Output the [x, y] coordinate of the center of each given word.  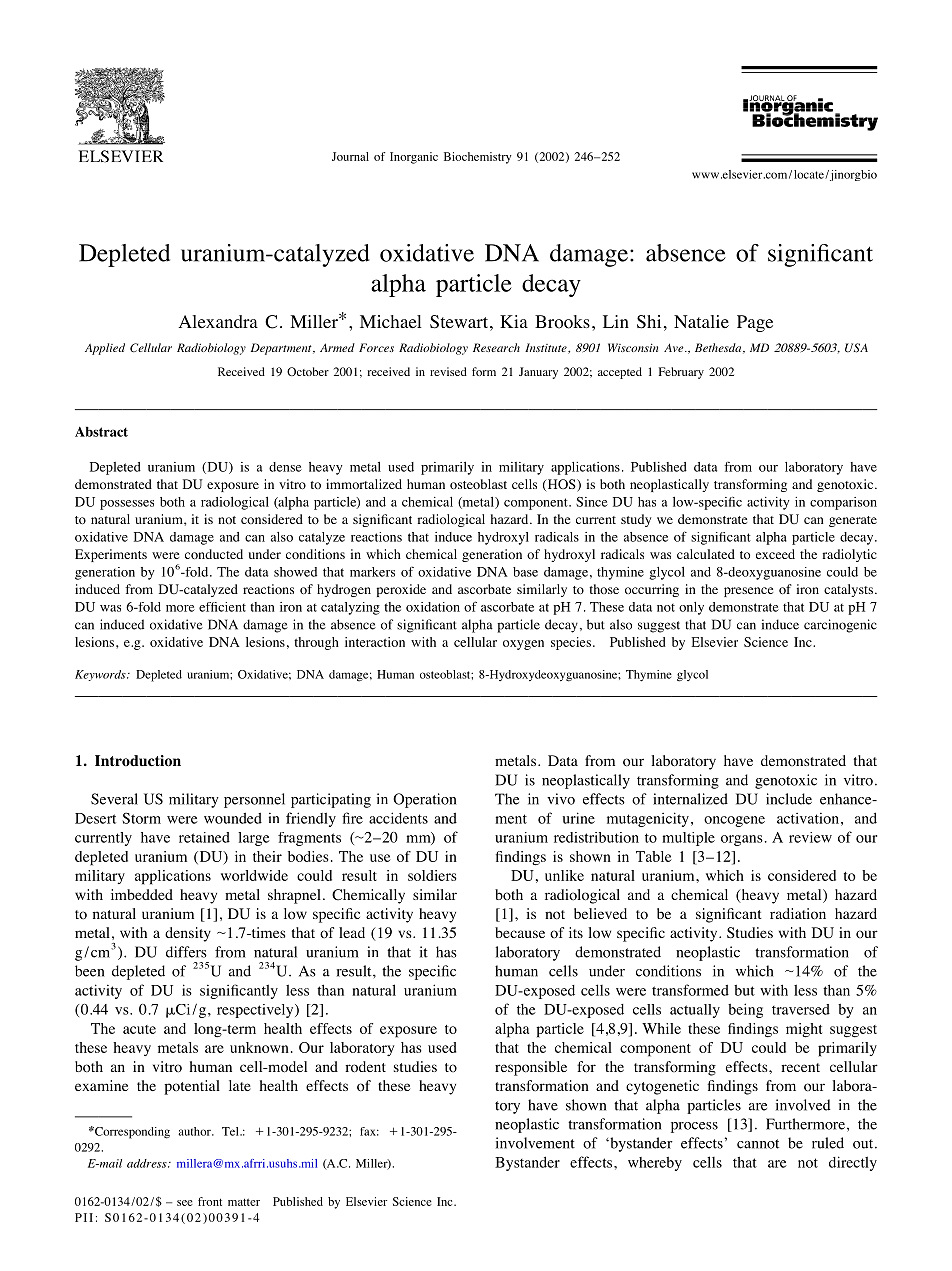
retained [204, 837]
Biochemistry [477, 158]
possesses [127, 505]
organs [742, 840]
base [525, 572]
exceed [775, 554]
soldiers [432, 875]
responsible [531, 1068]
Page [755, 323]
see [185, 1203]
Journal [350, 156]
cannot [758, 1144]
